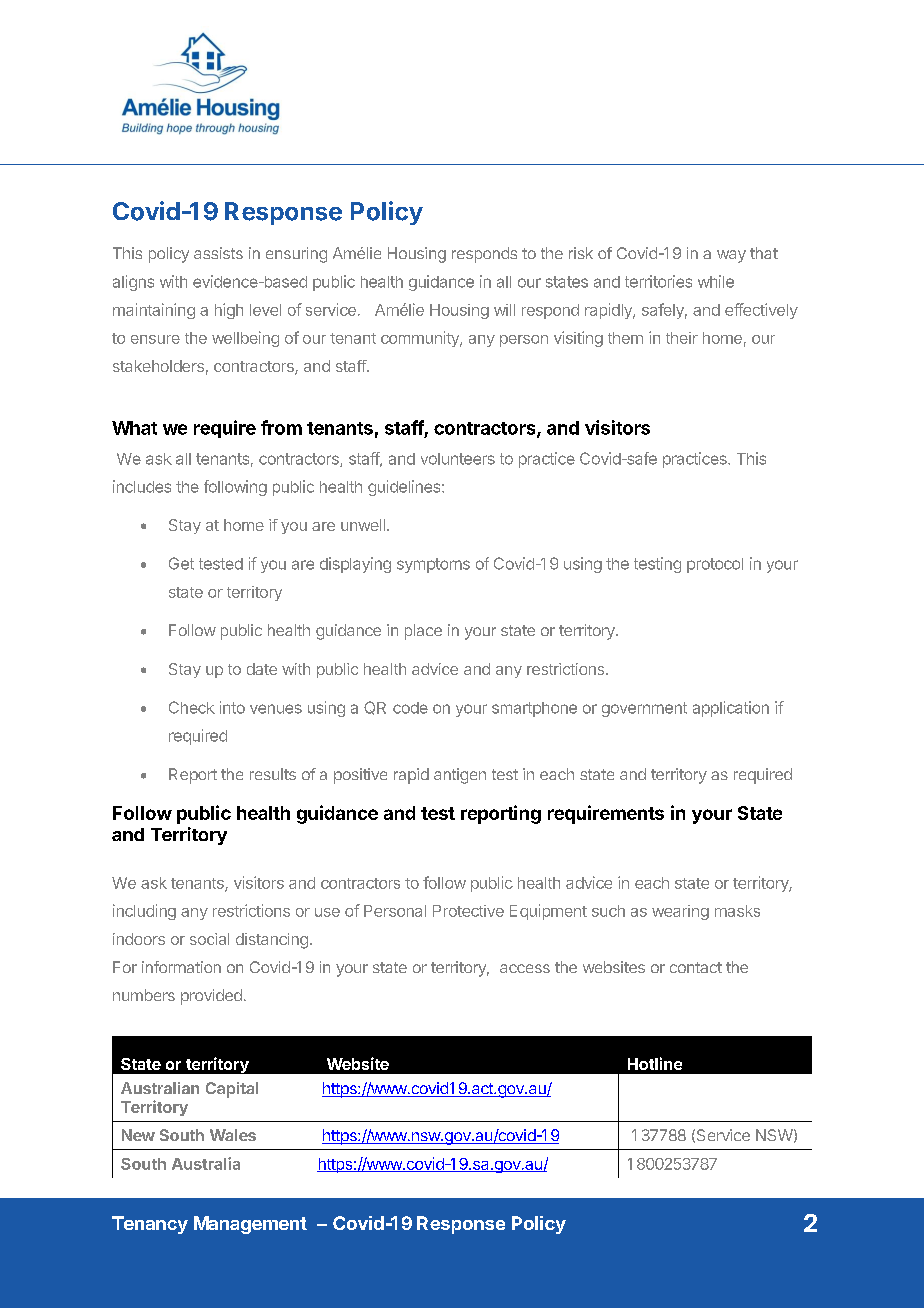  Describe the element at coordinates (218, 253) in the screenshot. I see `assists` at that location.
